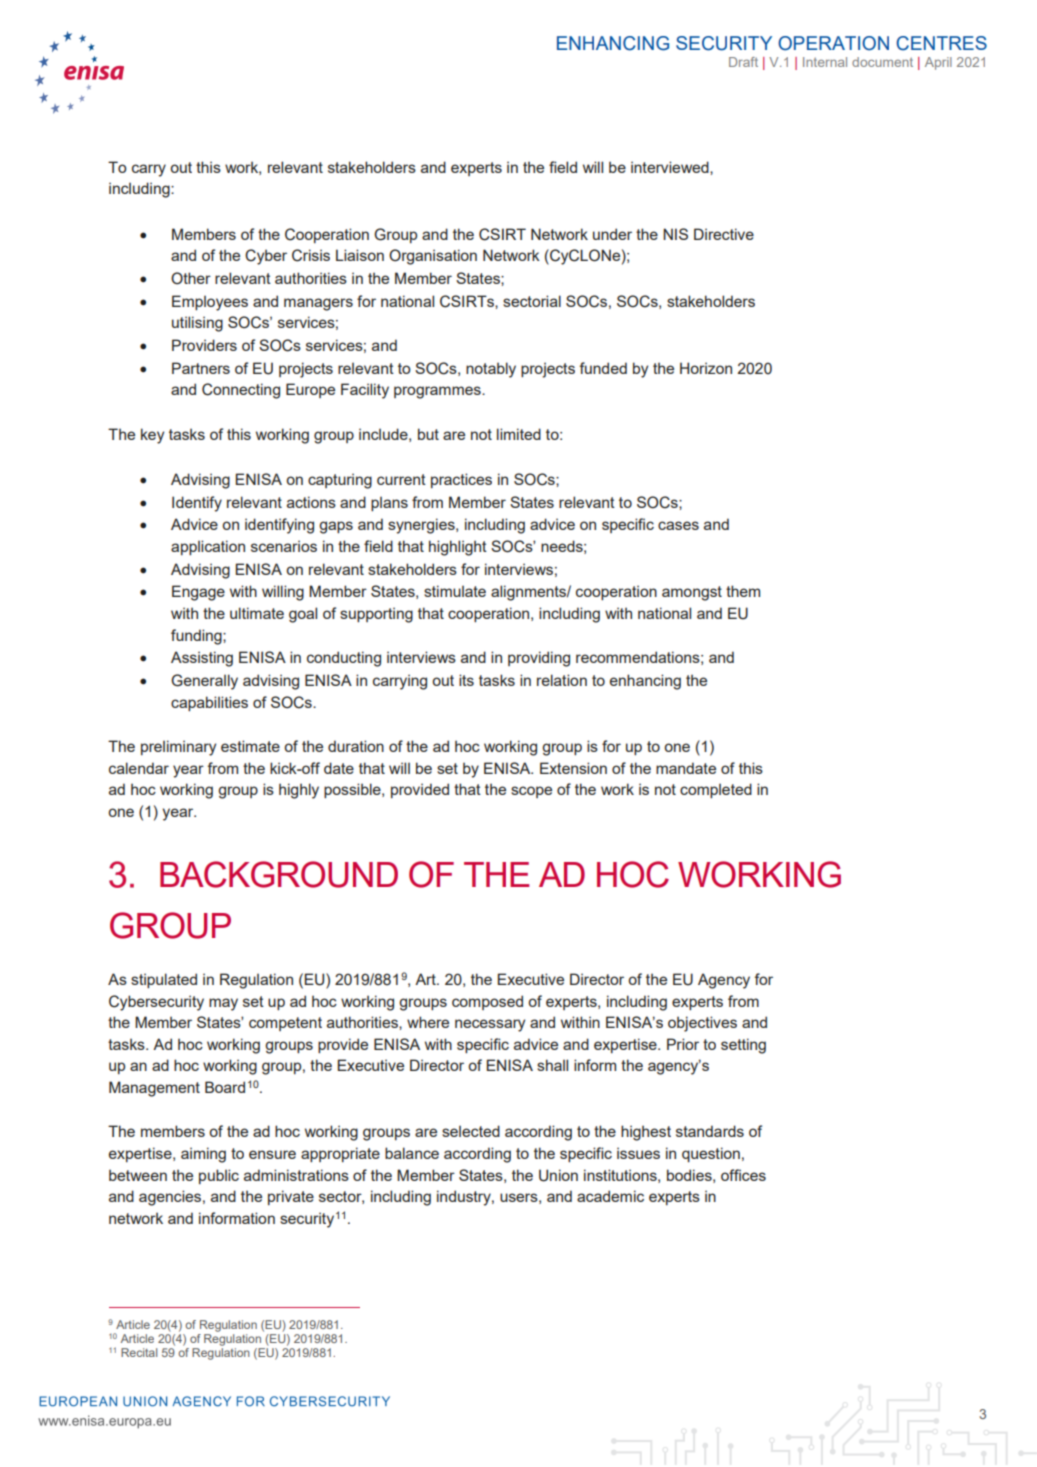 The width and height of the screenshot is (1037, 1467). Describe the element at coordinates (743, 591) in the screenshot. I see `them` at that location.
